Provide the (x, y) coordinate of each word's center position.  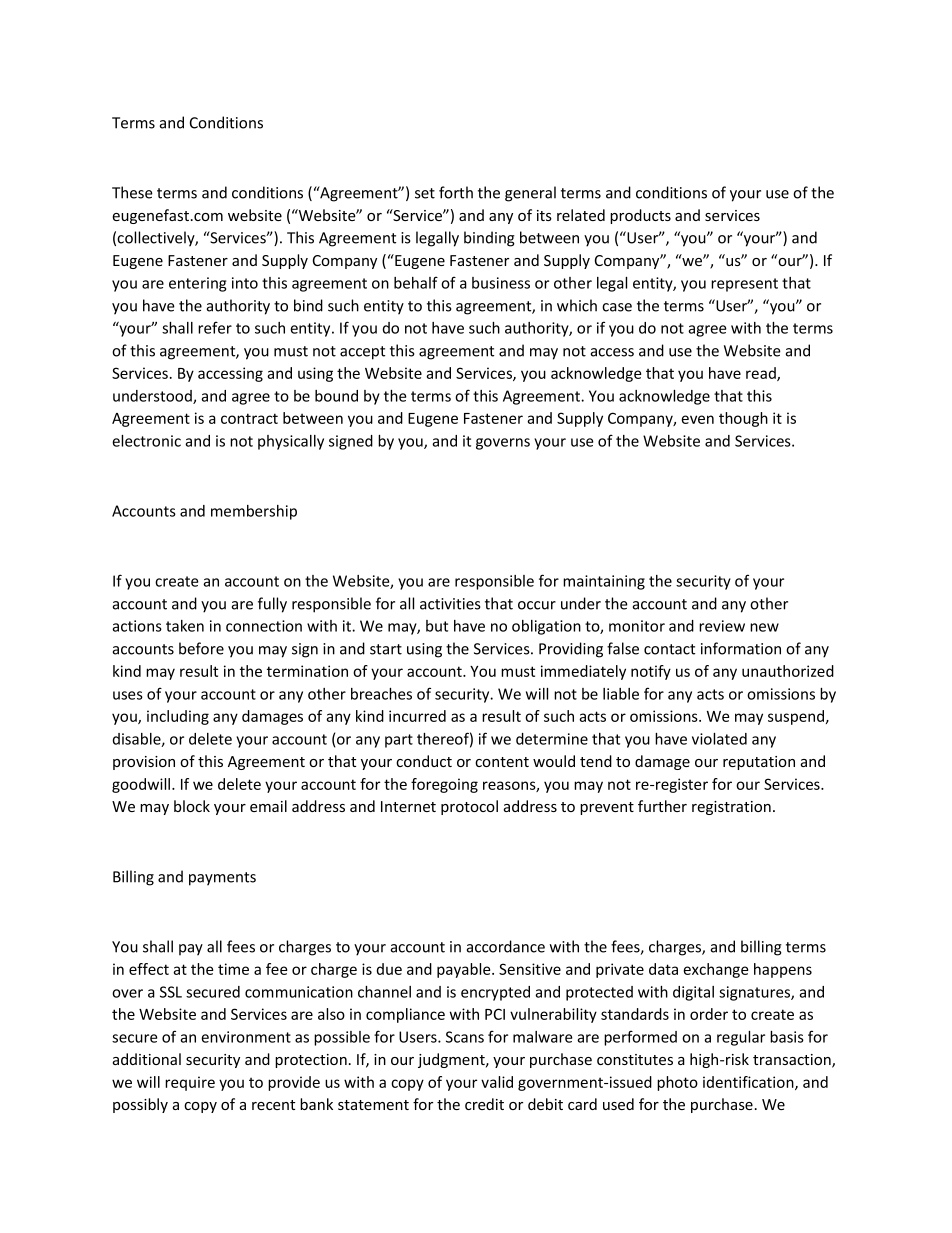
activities (450, 604)
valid (497, 1082)
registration (731, 808)
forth (456, 192)
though (743, 419)
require (190, 1083)
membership (254, 512)
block (192, 806)
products (640, 216)
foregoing (444, 785)
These (132, 192)
